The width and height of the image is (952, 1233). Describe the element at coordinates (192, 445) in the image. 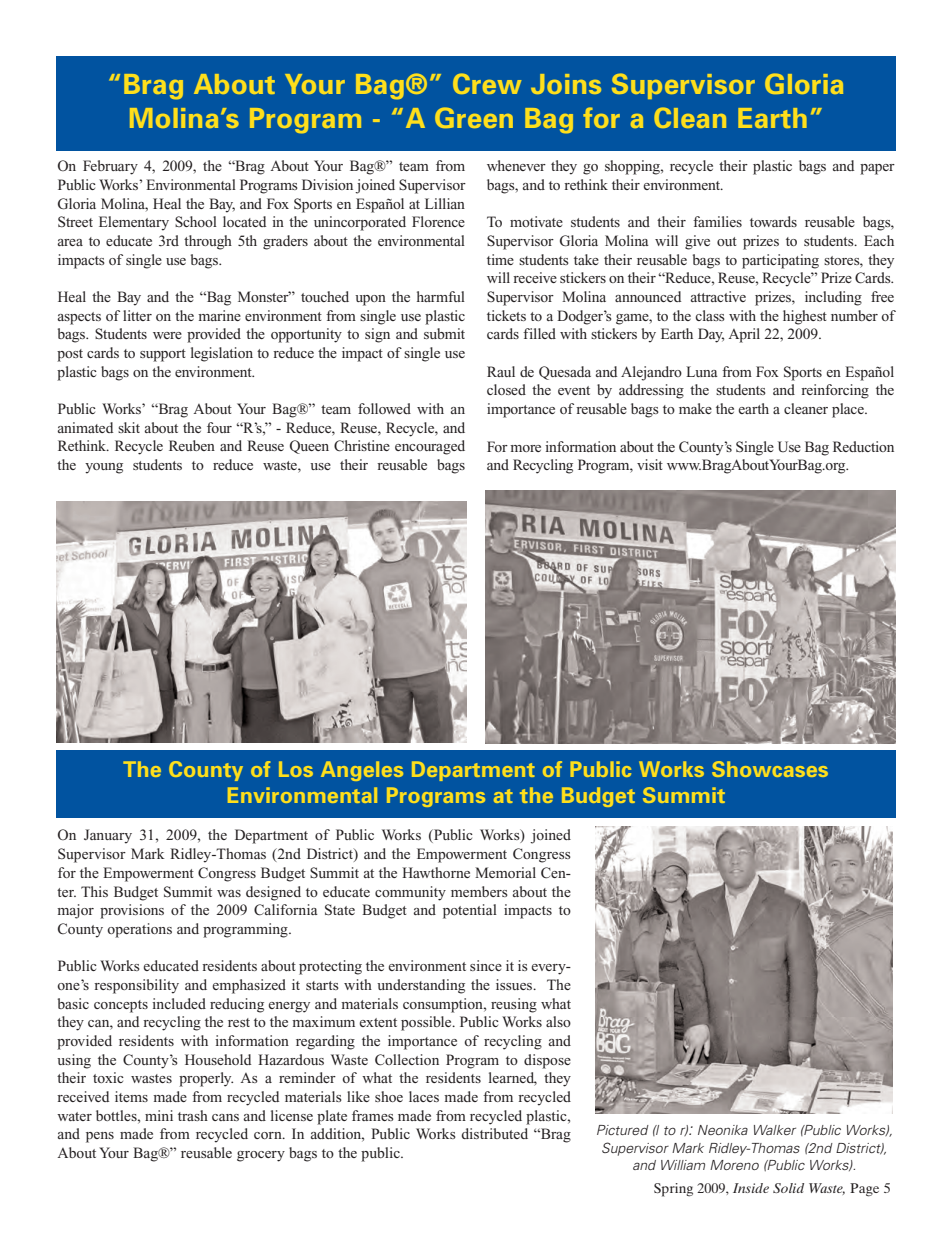

I see `Reuben` at that location.
